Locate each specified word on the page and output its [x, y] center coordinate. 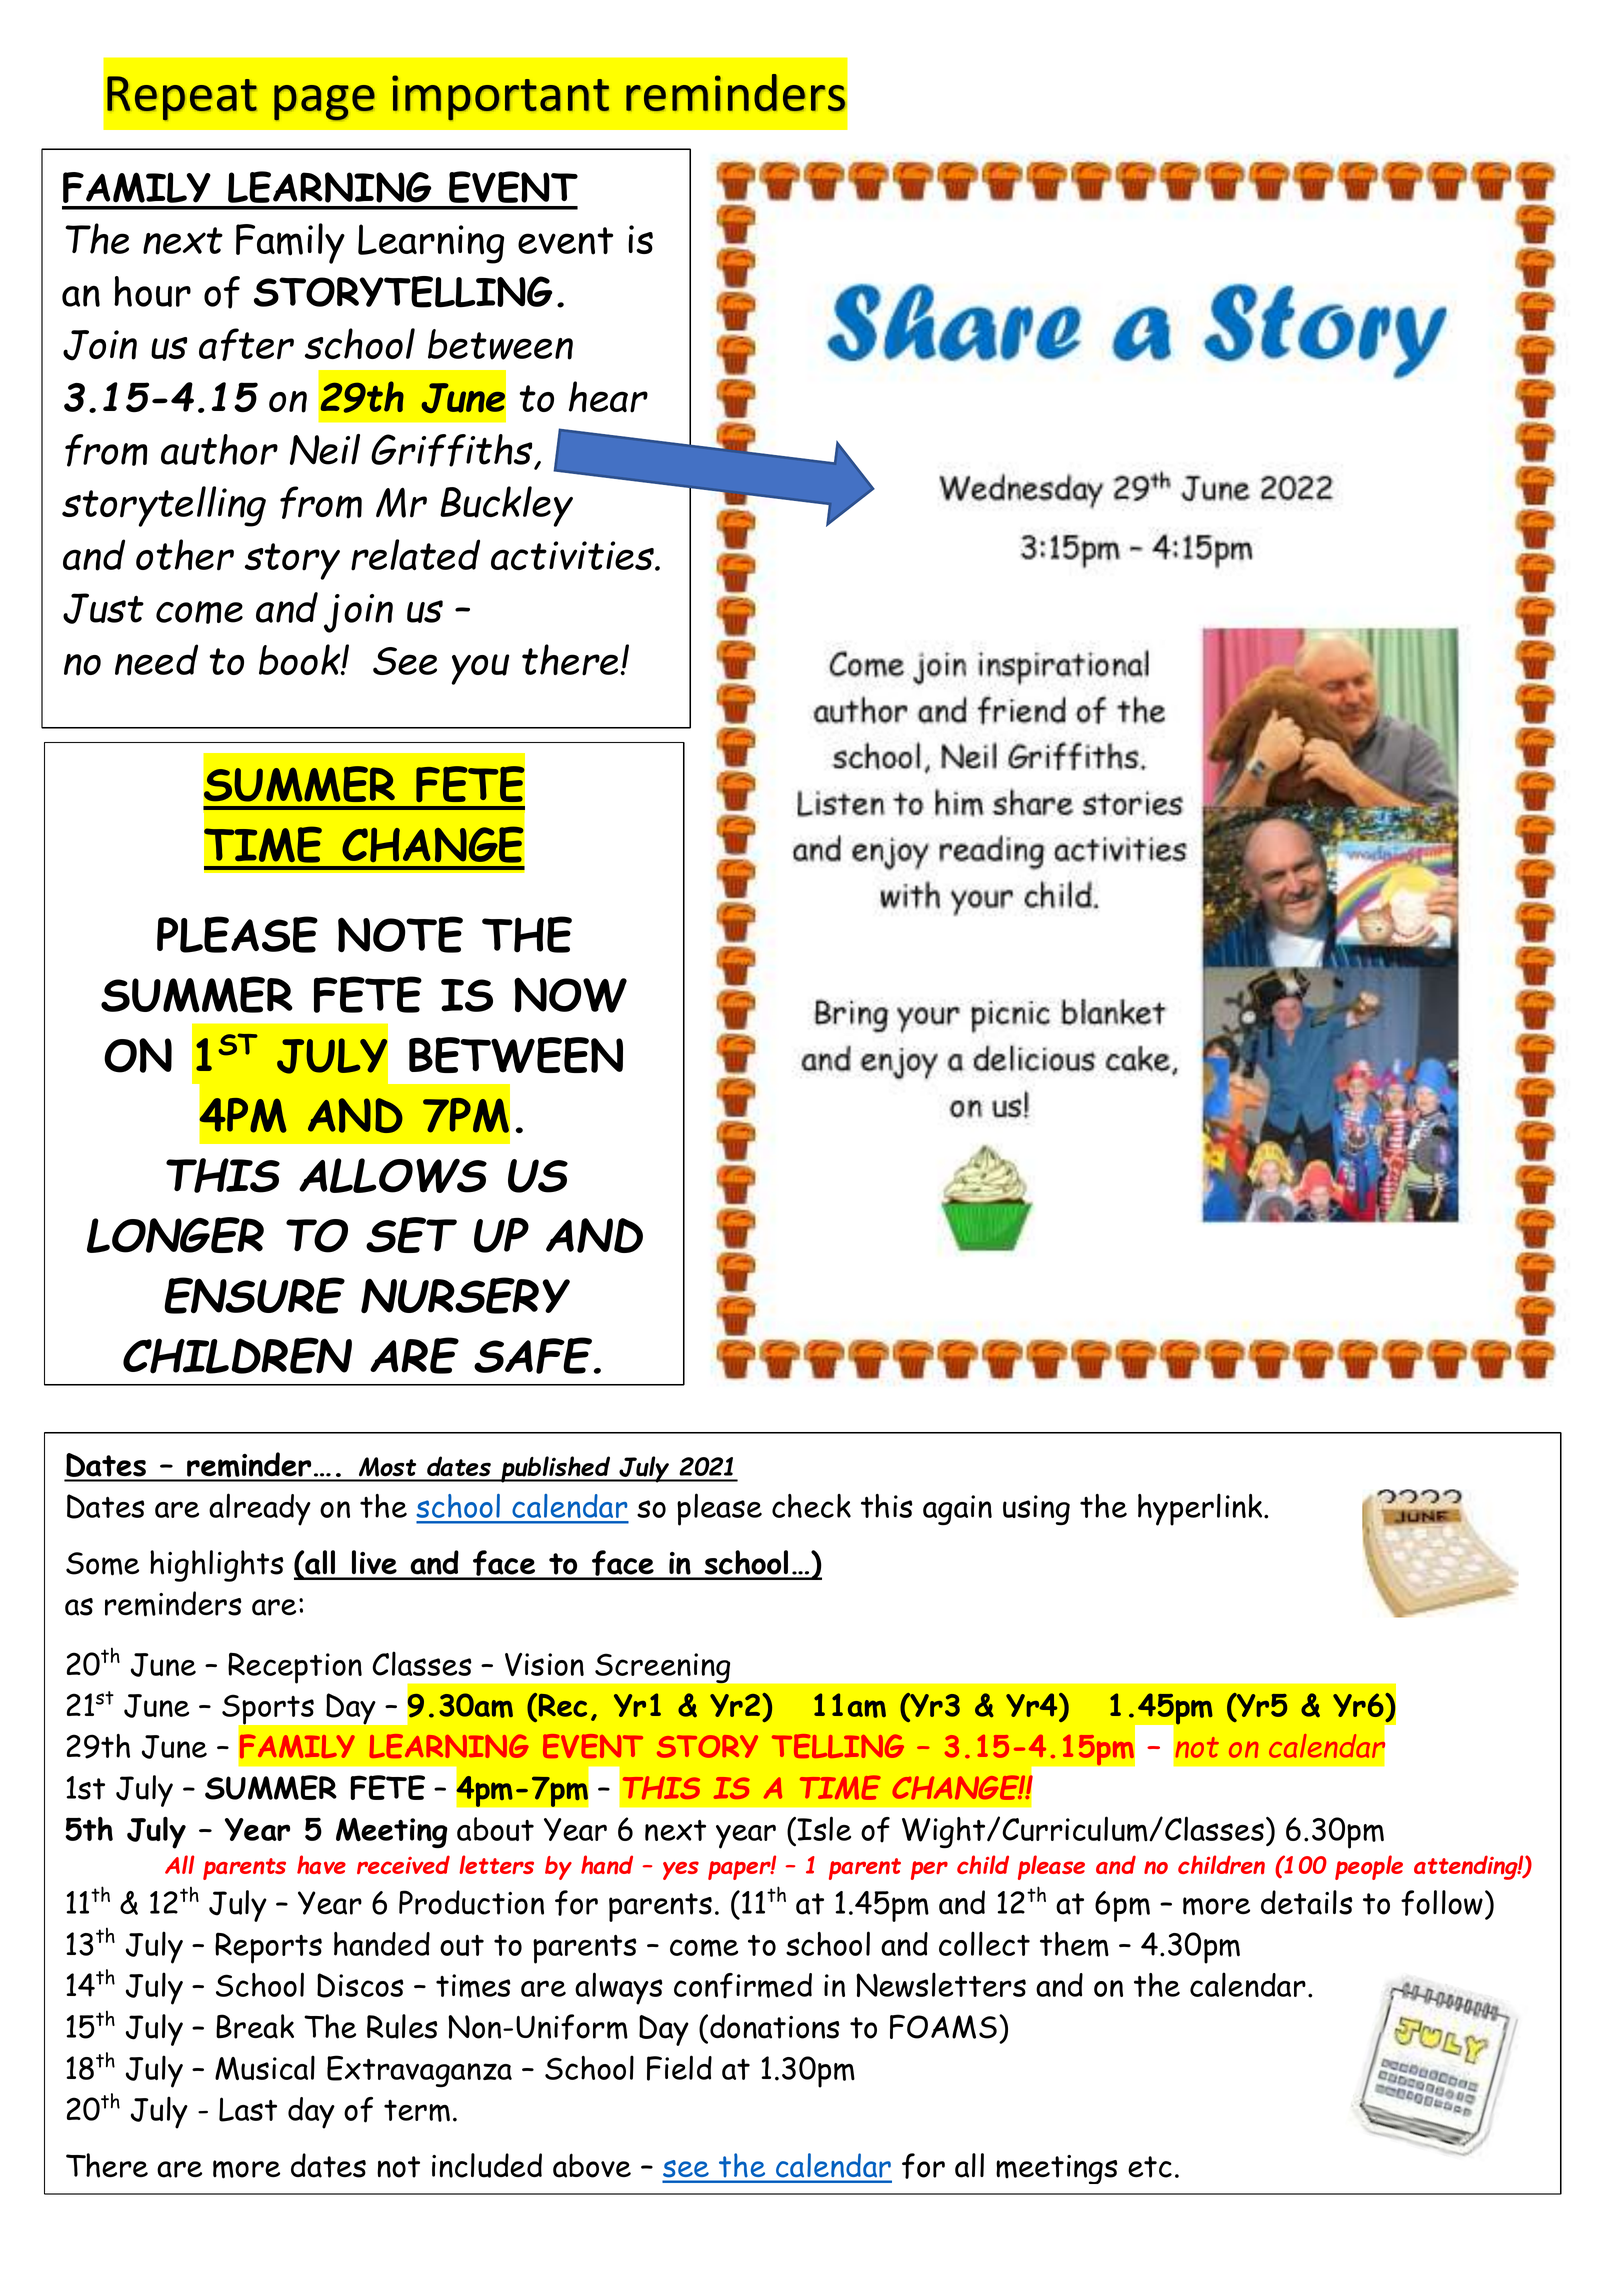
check [811, 1506]
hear [608, 397]
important [500, 98]
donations [775, 2026]
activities [573, 555]
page [324, 103]
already [260, 1509]
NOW [570, 995]
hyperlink [1201, 1509]
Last [248, 2109]
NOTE [400, 934]
